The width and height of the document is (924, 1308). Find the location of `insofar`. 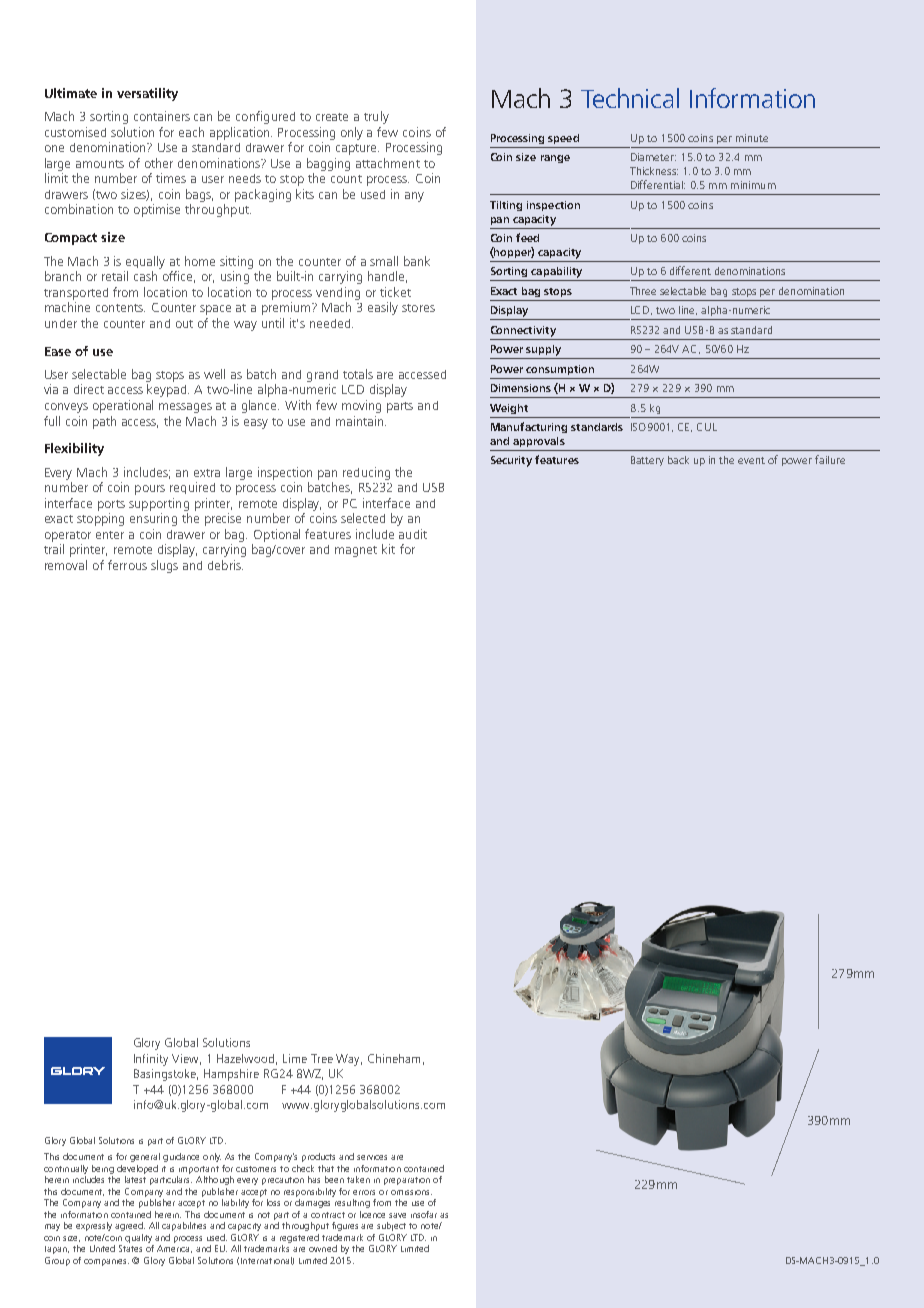

insofar is located at coordinates (424, 1214).
